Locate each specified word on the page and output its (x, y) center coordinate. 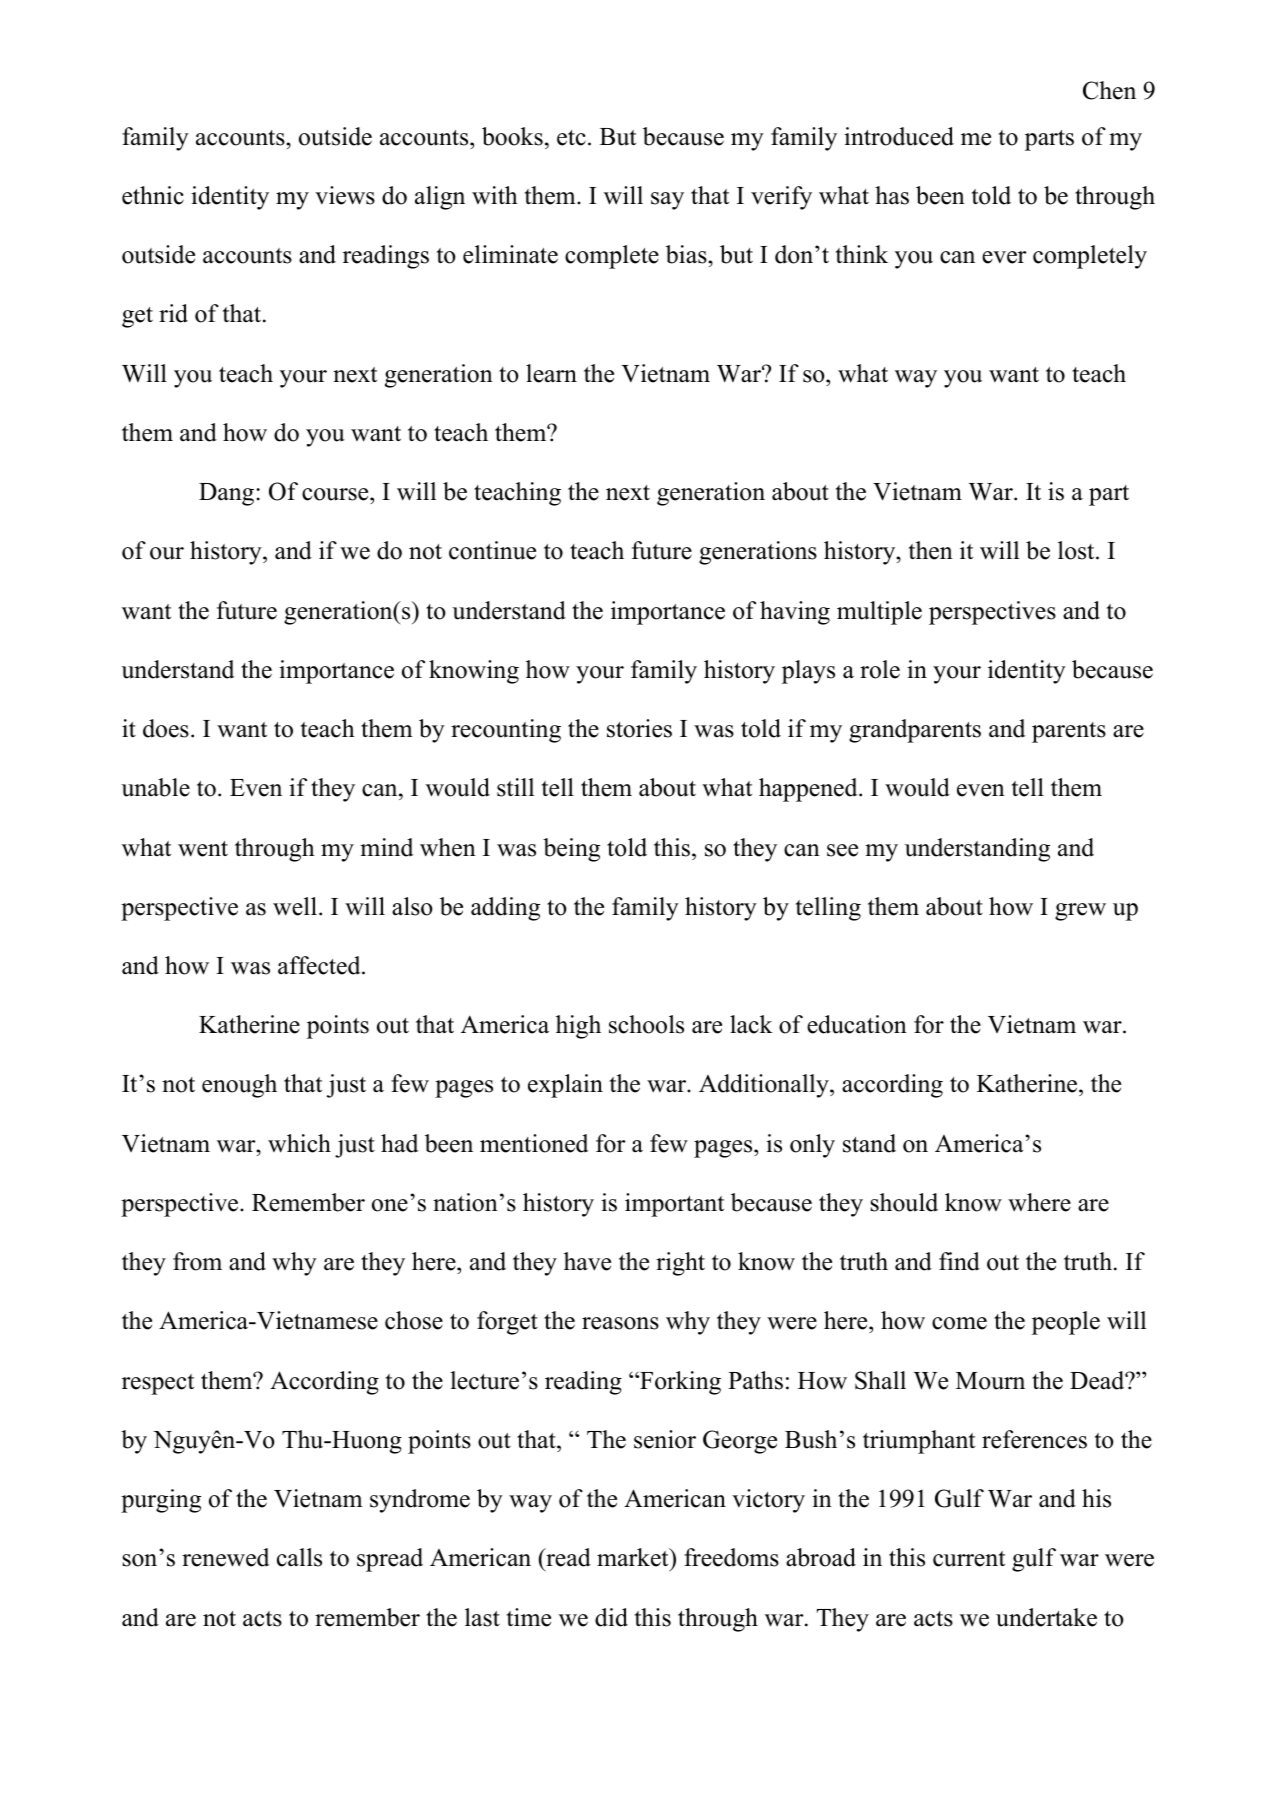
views (345, 195)
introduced (899, 136)
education (857, 1024)
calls (299, 1557)
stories (639, 728)
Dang (228, 494)
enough (239, 1086)
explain (565, 1086)
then (931, 550)
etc (571, 138)
